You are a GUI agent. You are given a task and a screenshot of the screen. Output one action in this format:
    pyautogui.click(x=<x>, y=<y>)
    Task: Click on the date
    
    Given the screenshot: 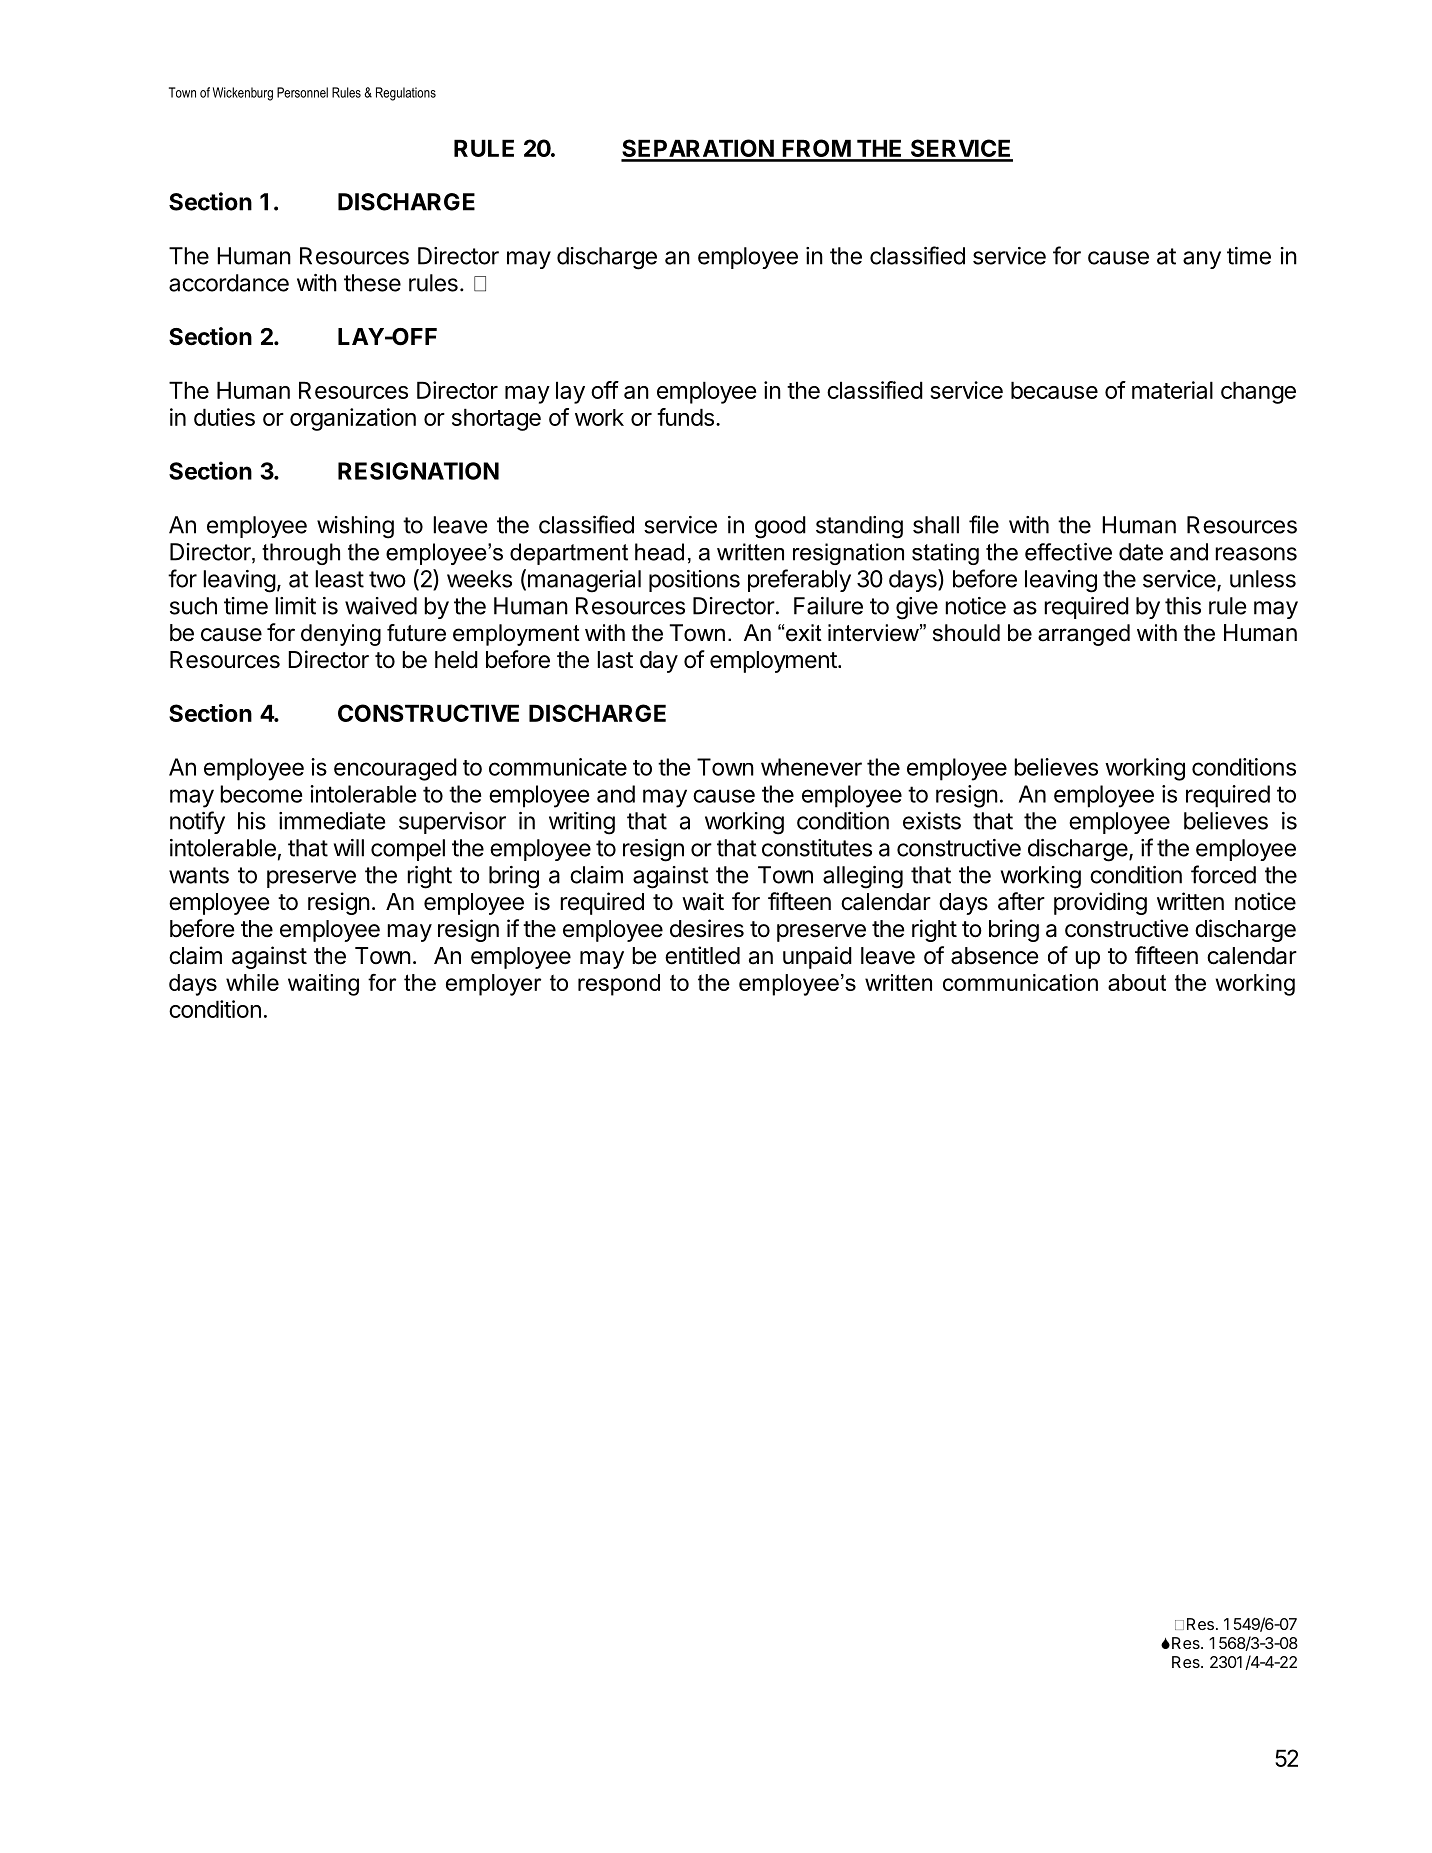 What is the action you would take?
    pyautogui.click(x=1141, y=552)
